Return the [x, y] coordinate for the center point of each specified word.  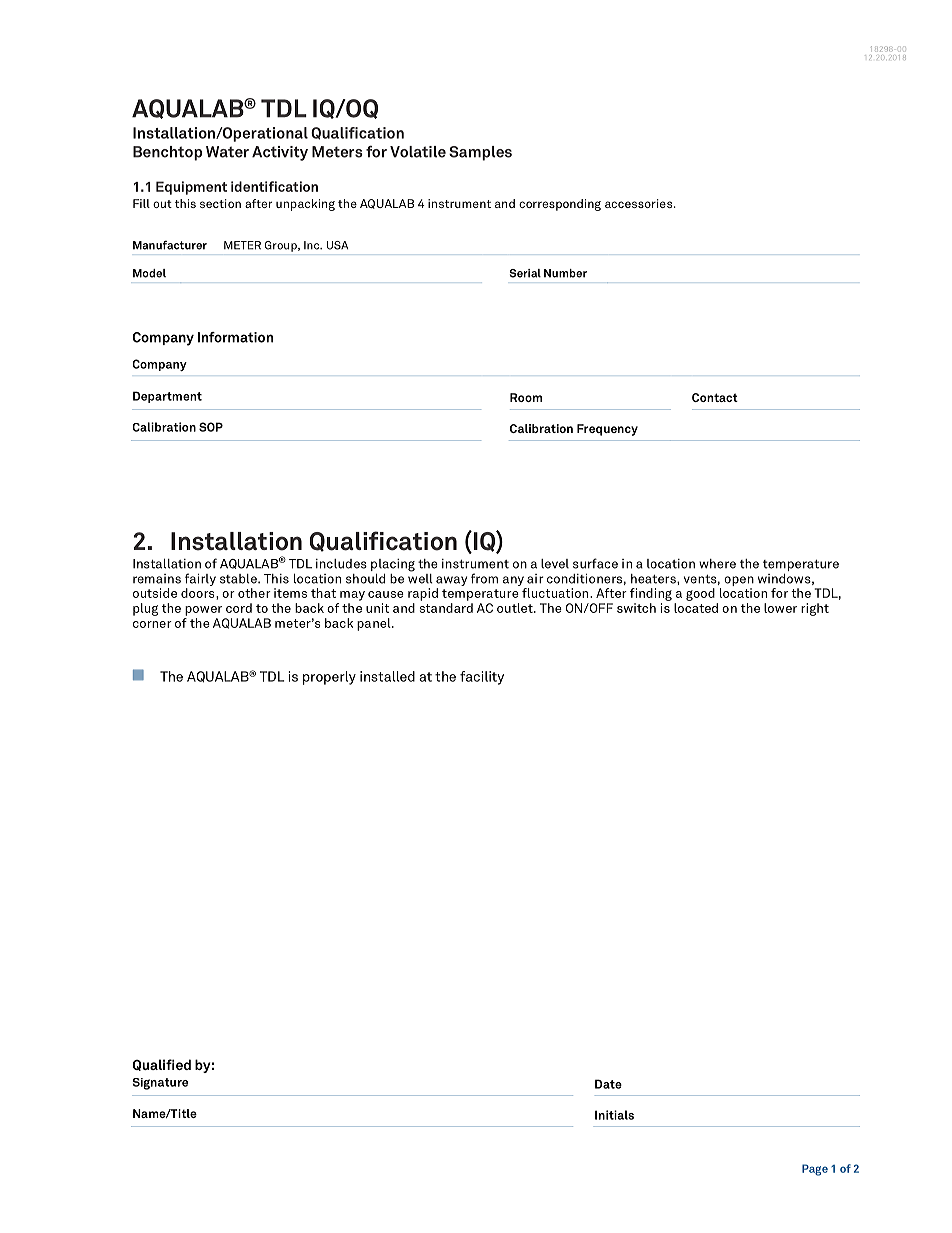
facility [482, 678]
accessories [640, 203]
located [696, 608]
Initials [614, 1115]
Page [815, 1170]
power [203, 611]
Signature [160, 1084]
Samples [480, 153]
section [220, 203]
